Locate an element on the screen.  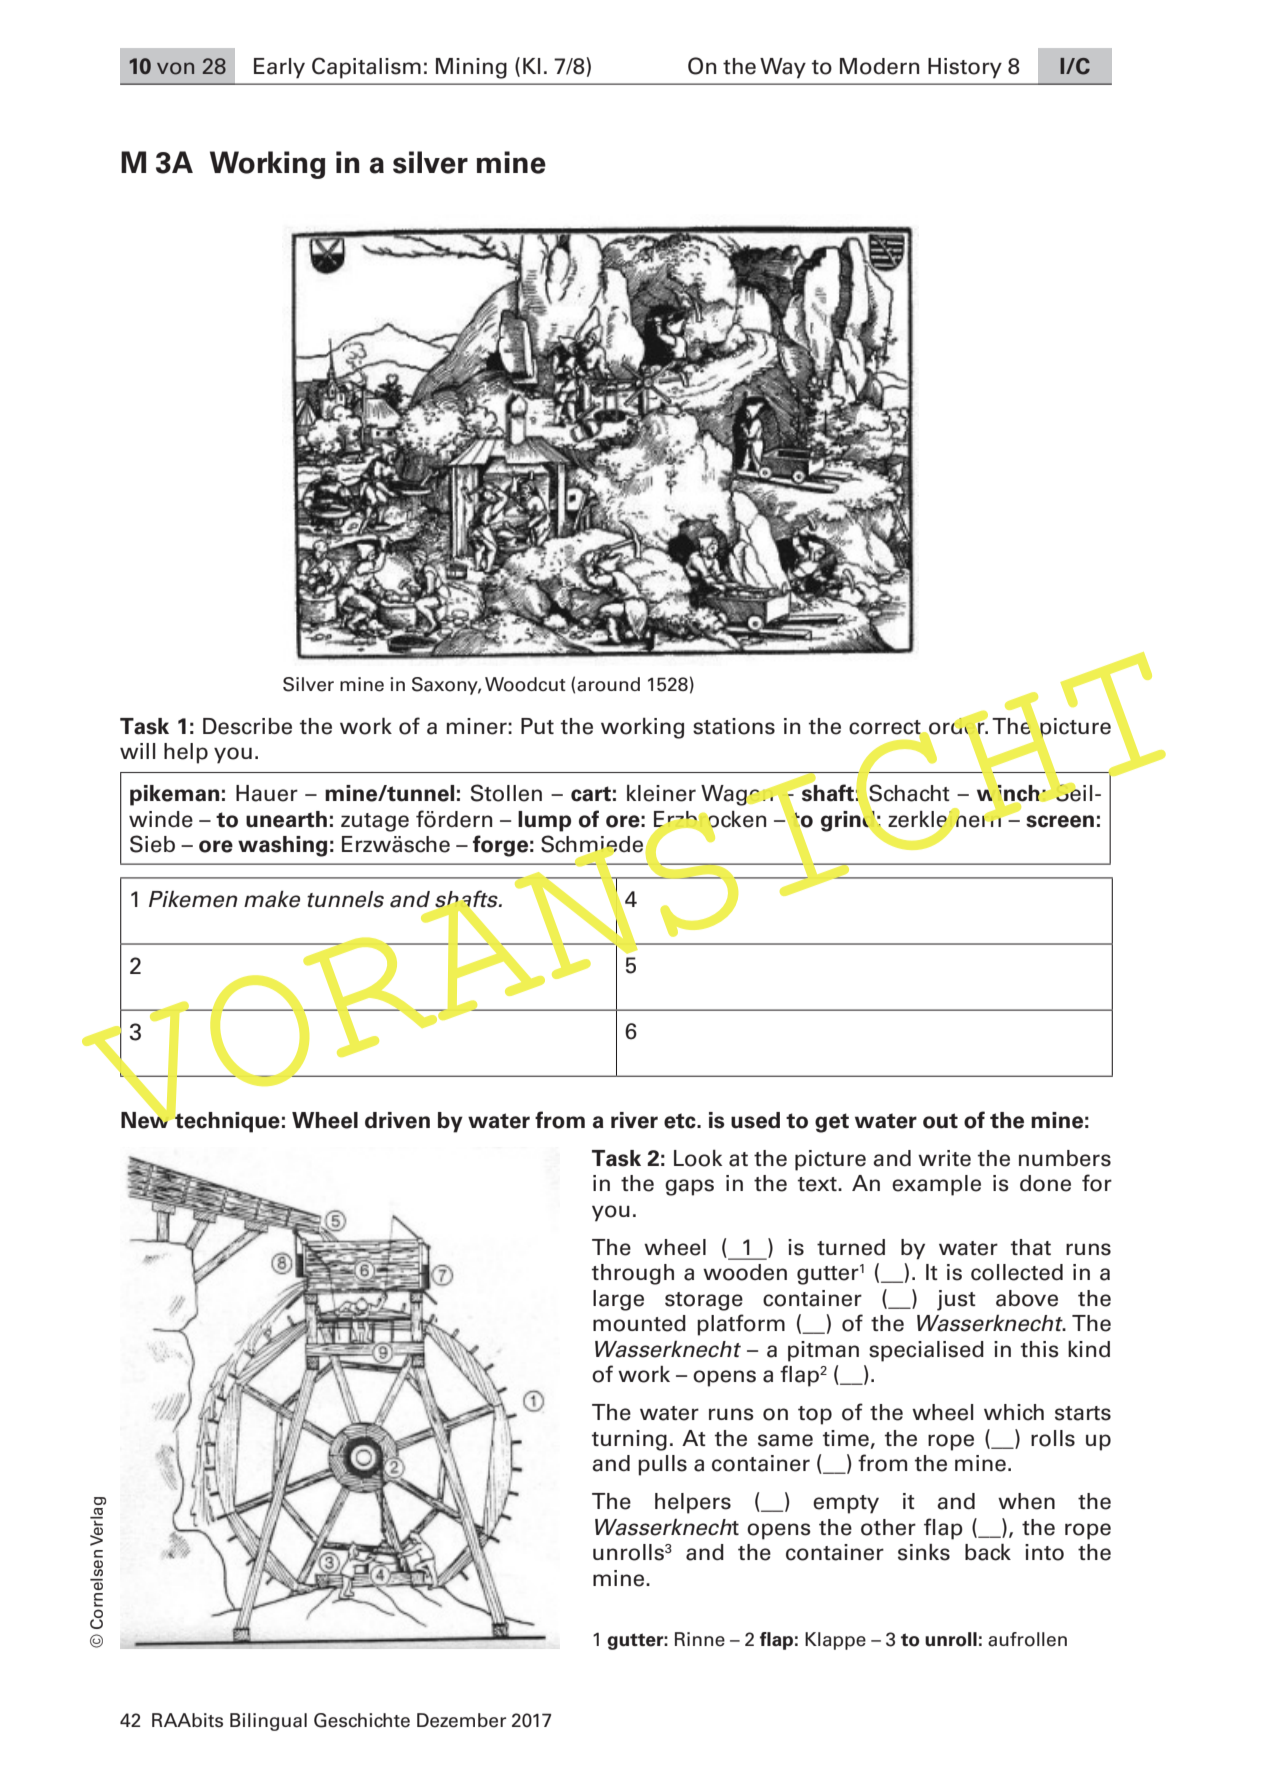
Bilingual is located at coordinates (268, 1722).
